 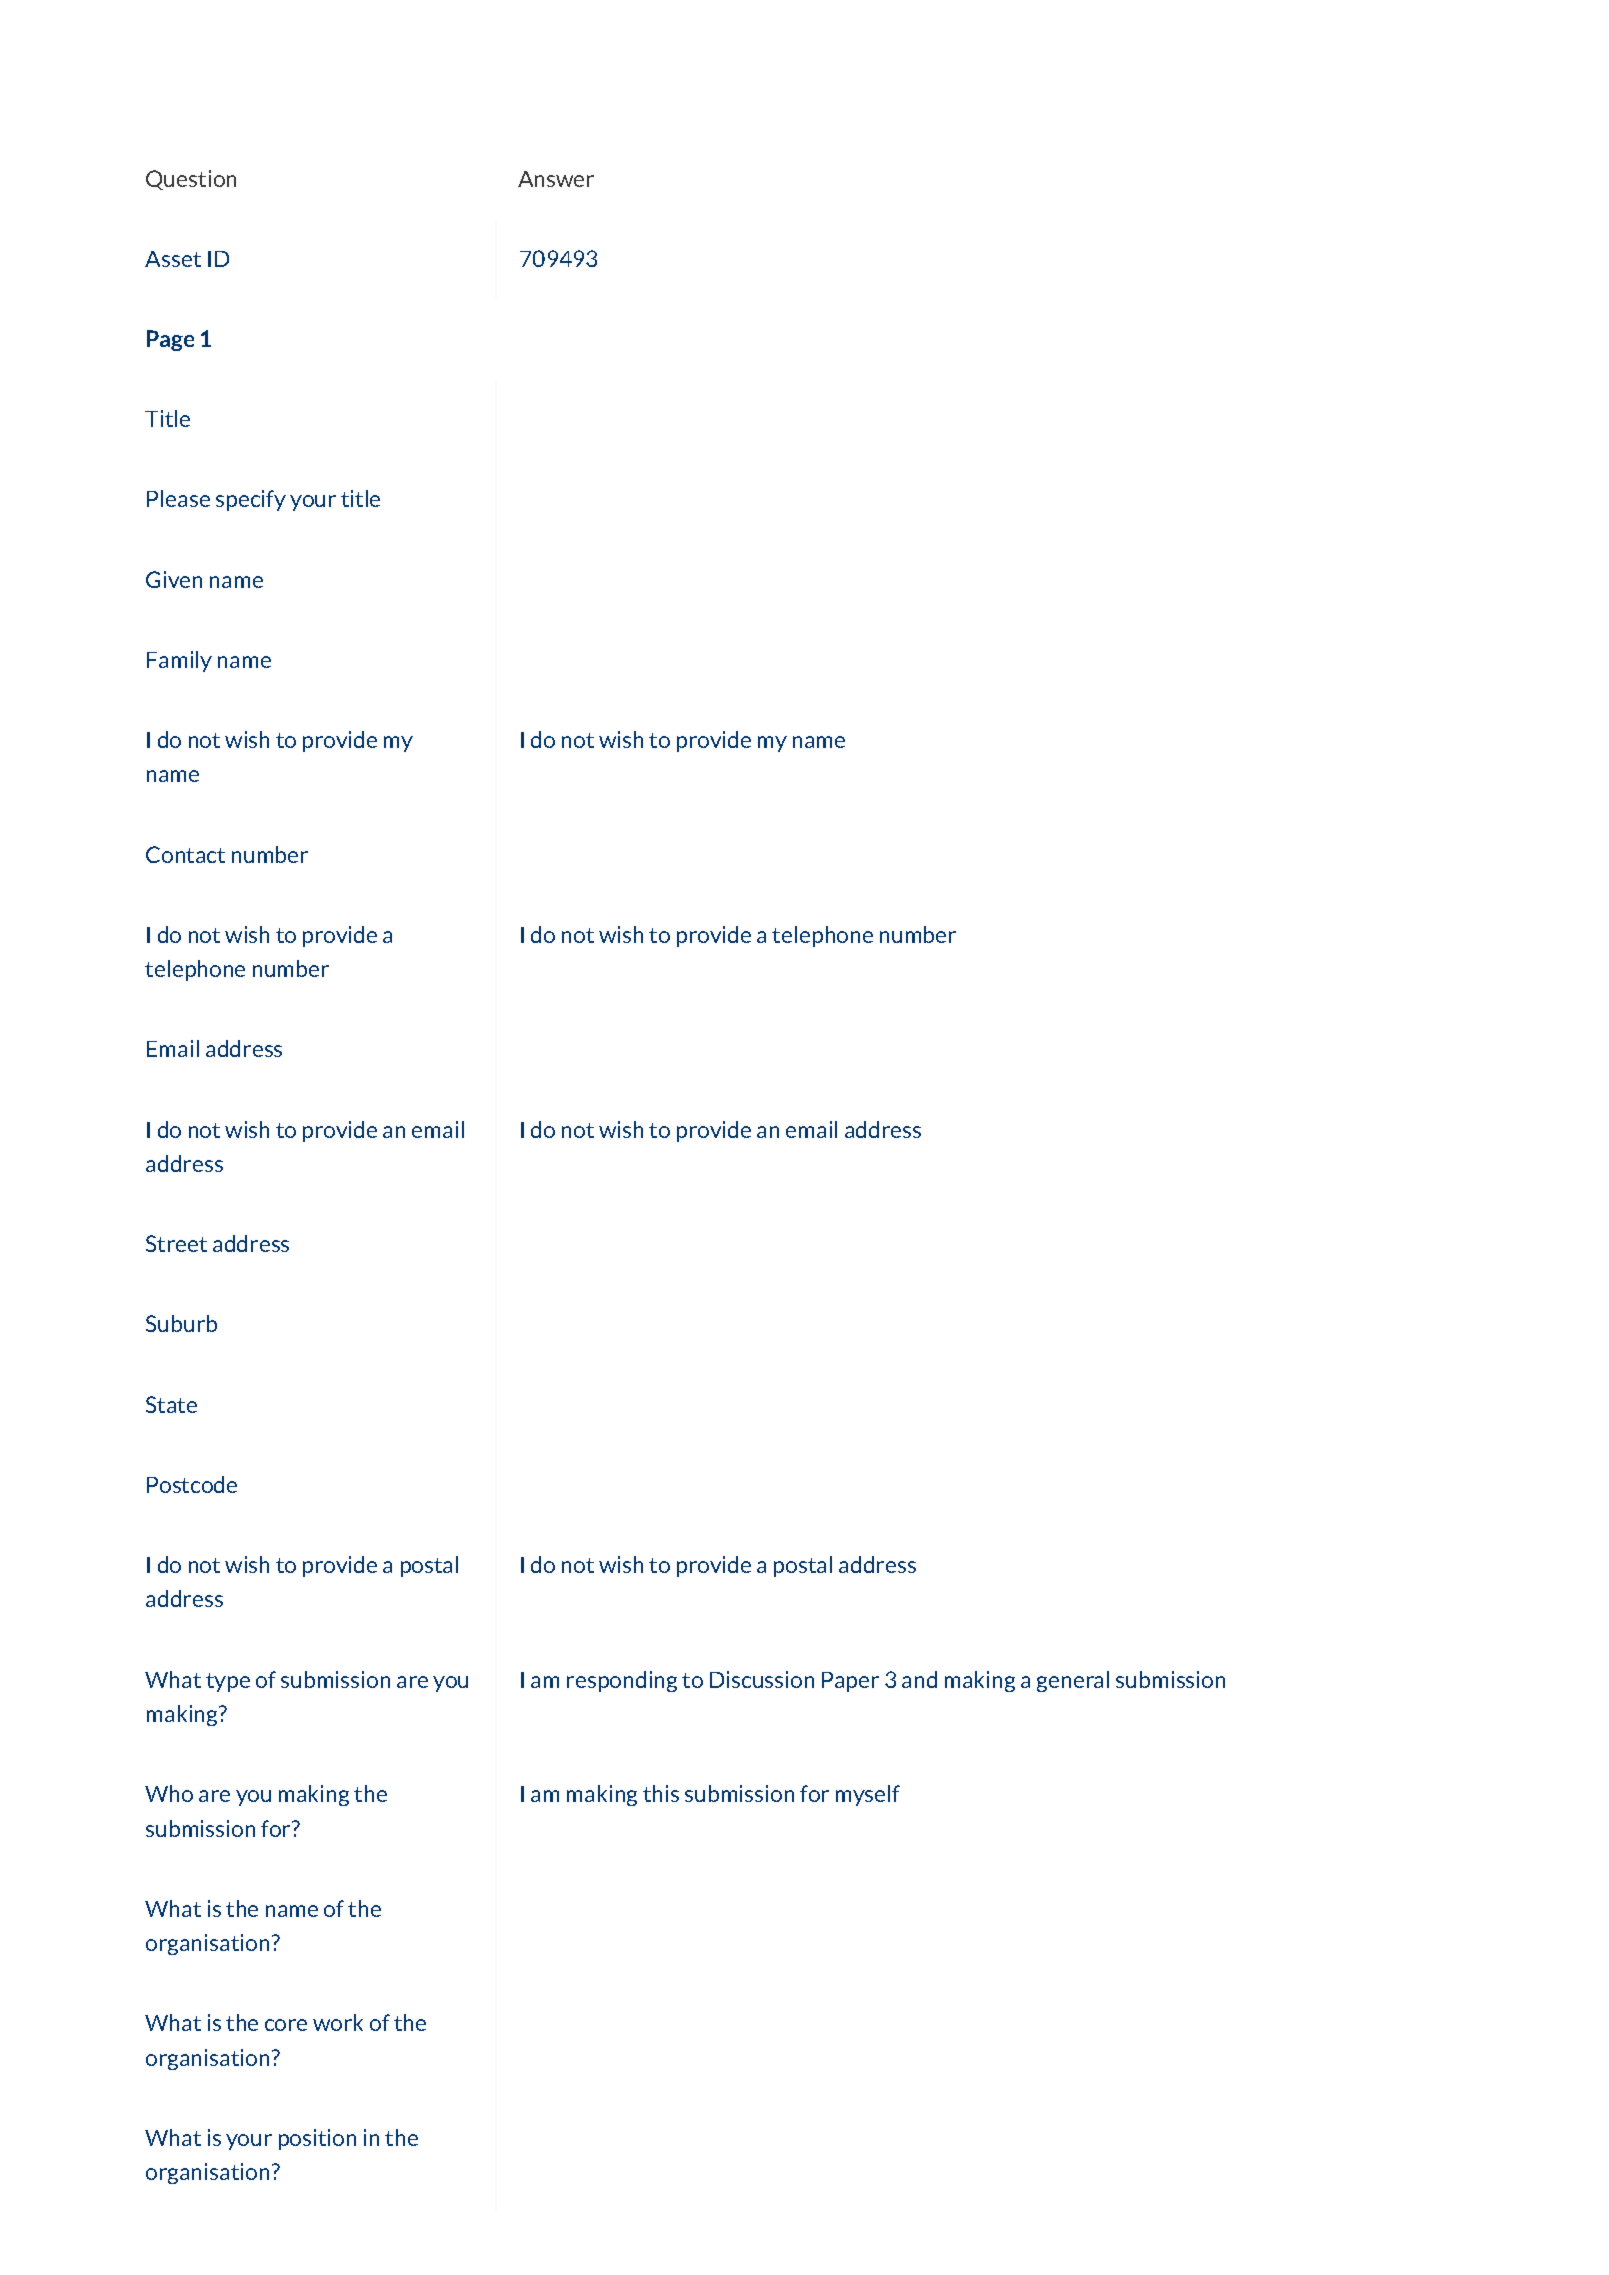 What do you see at coordinates (228, 1682) in the page?
I see `type` at bounding box center [228, 1682].
